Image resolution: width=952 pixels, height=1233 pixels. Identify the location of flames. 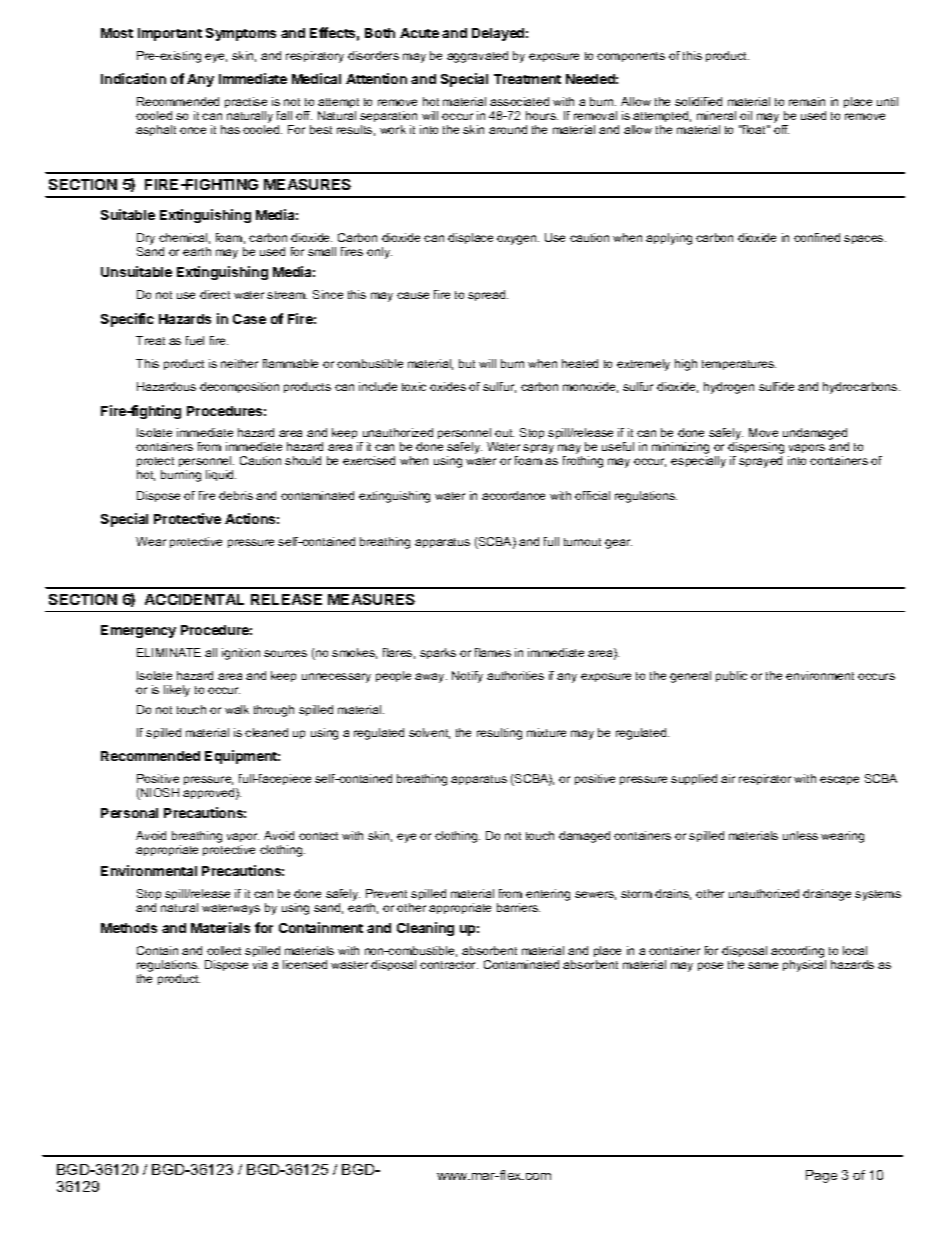
(493, 652).
